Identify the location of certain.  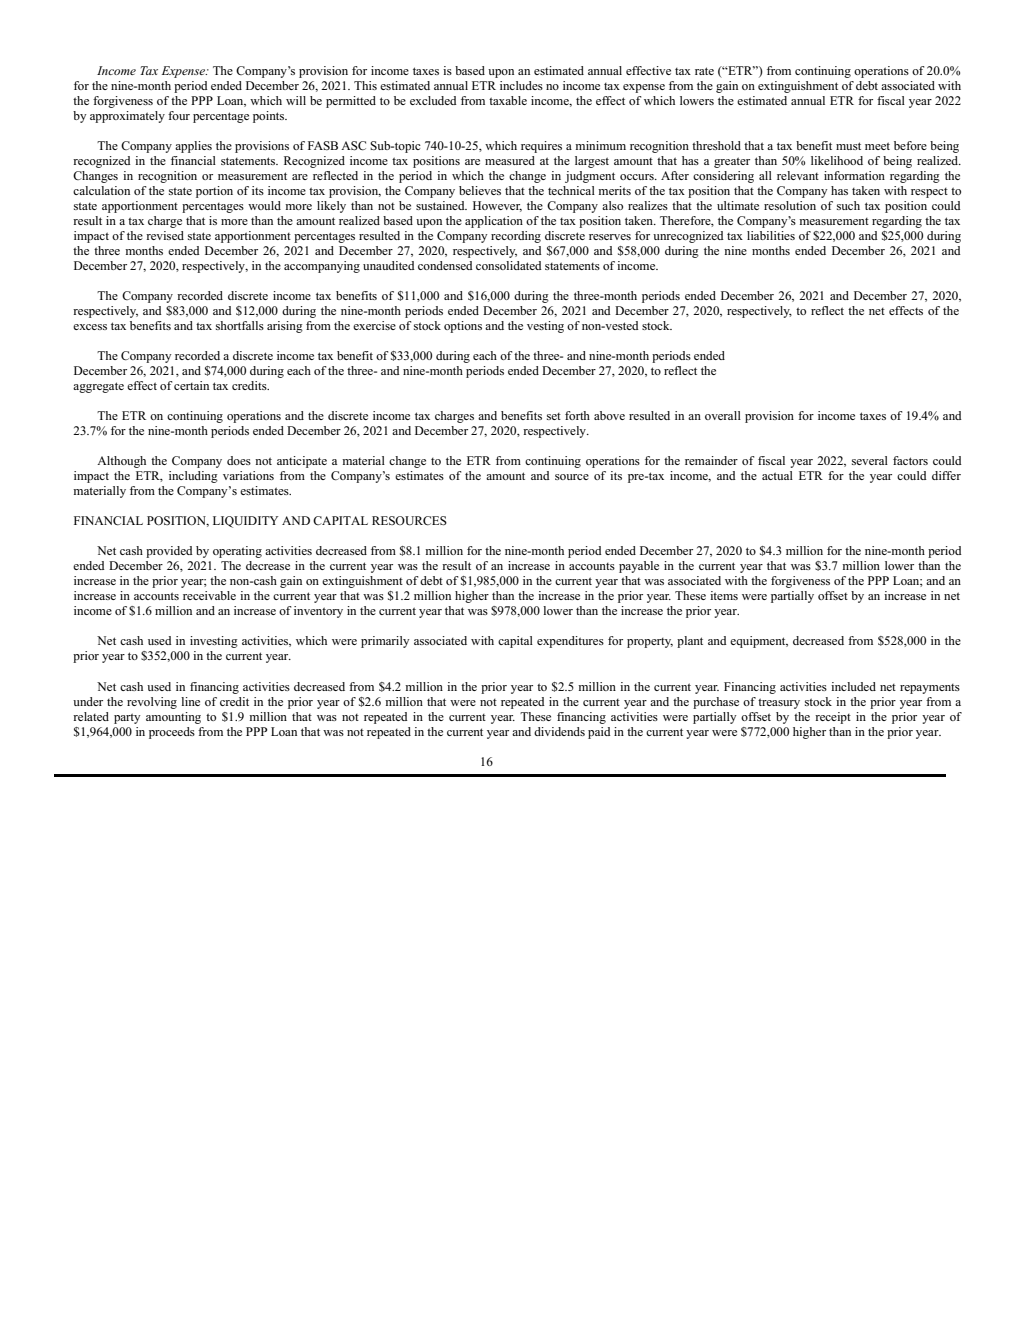
(191, 385).
